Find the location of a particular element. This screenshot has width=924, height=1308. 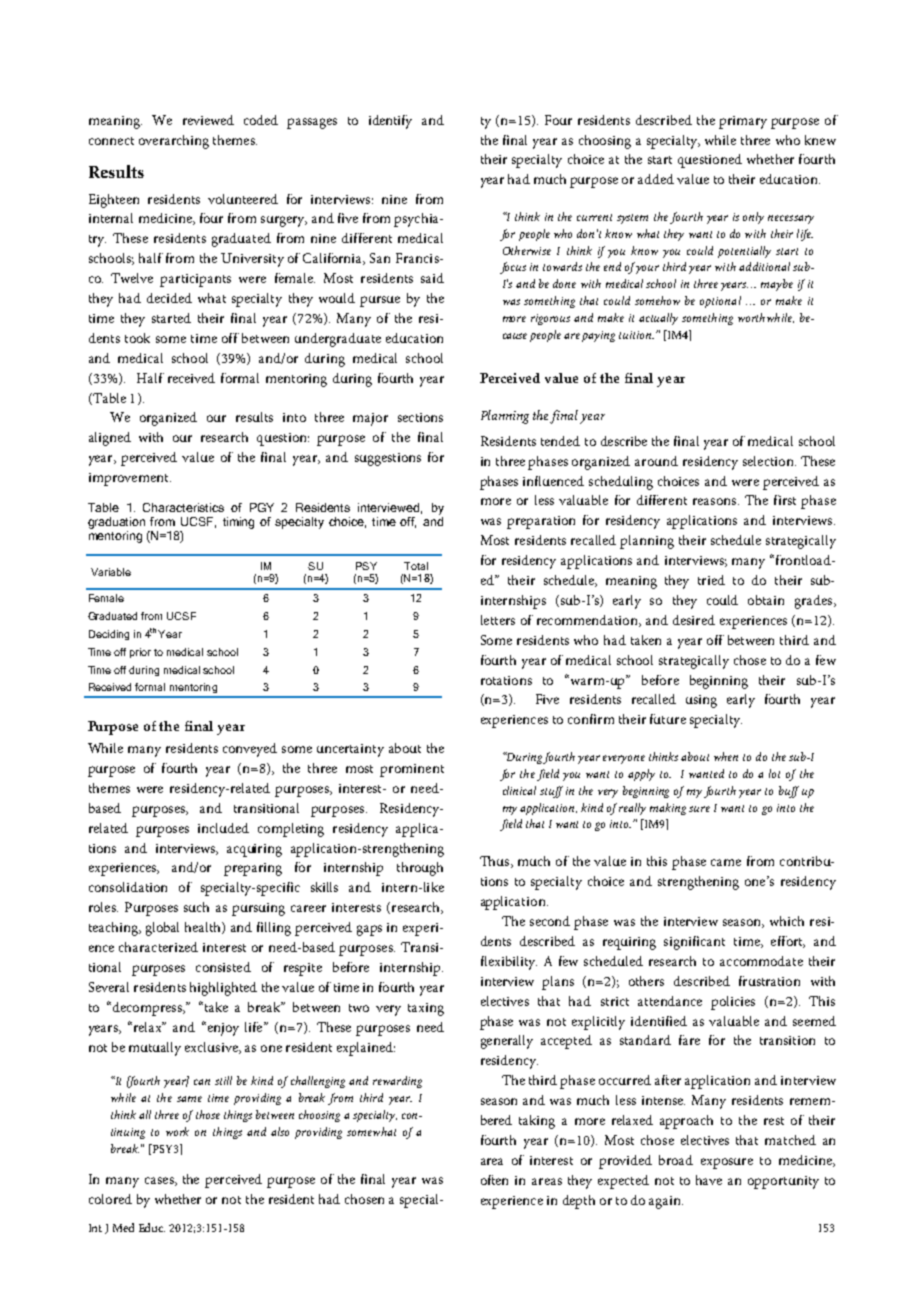

work is located at coordinates (177, 1131).
